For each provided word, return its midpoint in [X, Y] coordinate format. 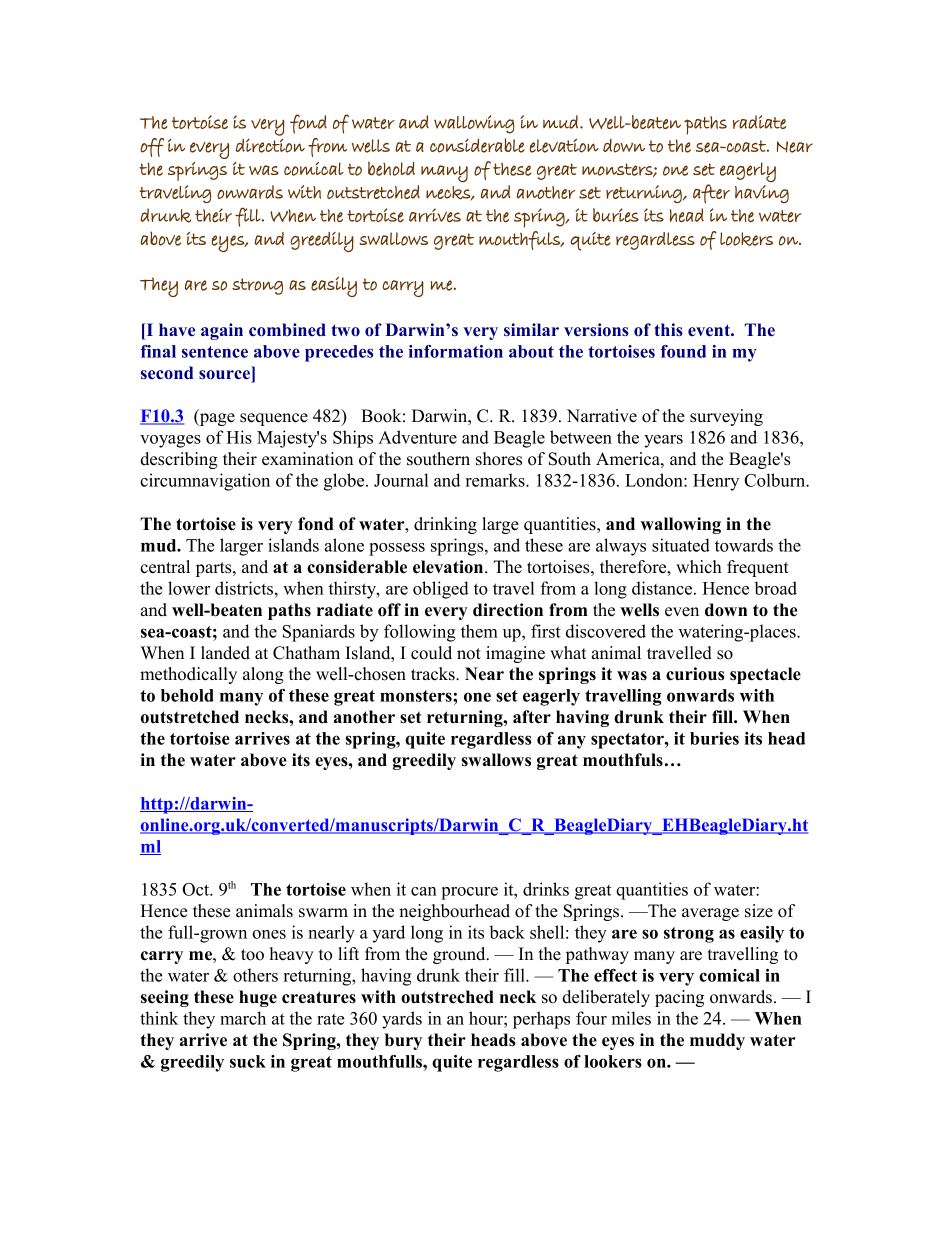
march [243, 1018]
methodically [188, 675]
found [683, 351]
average [710, 914]
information [456, 351]
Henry [716, 482]
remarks [496, 480]
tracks [434, 674]
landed [225, 653]
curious [695, 674]
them [479, 631]
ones [269, 934]
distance [663, 588]
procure [469, 893]
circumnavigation [205, 482]
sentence [215, 352]
